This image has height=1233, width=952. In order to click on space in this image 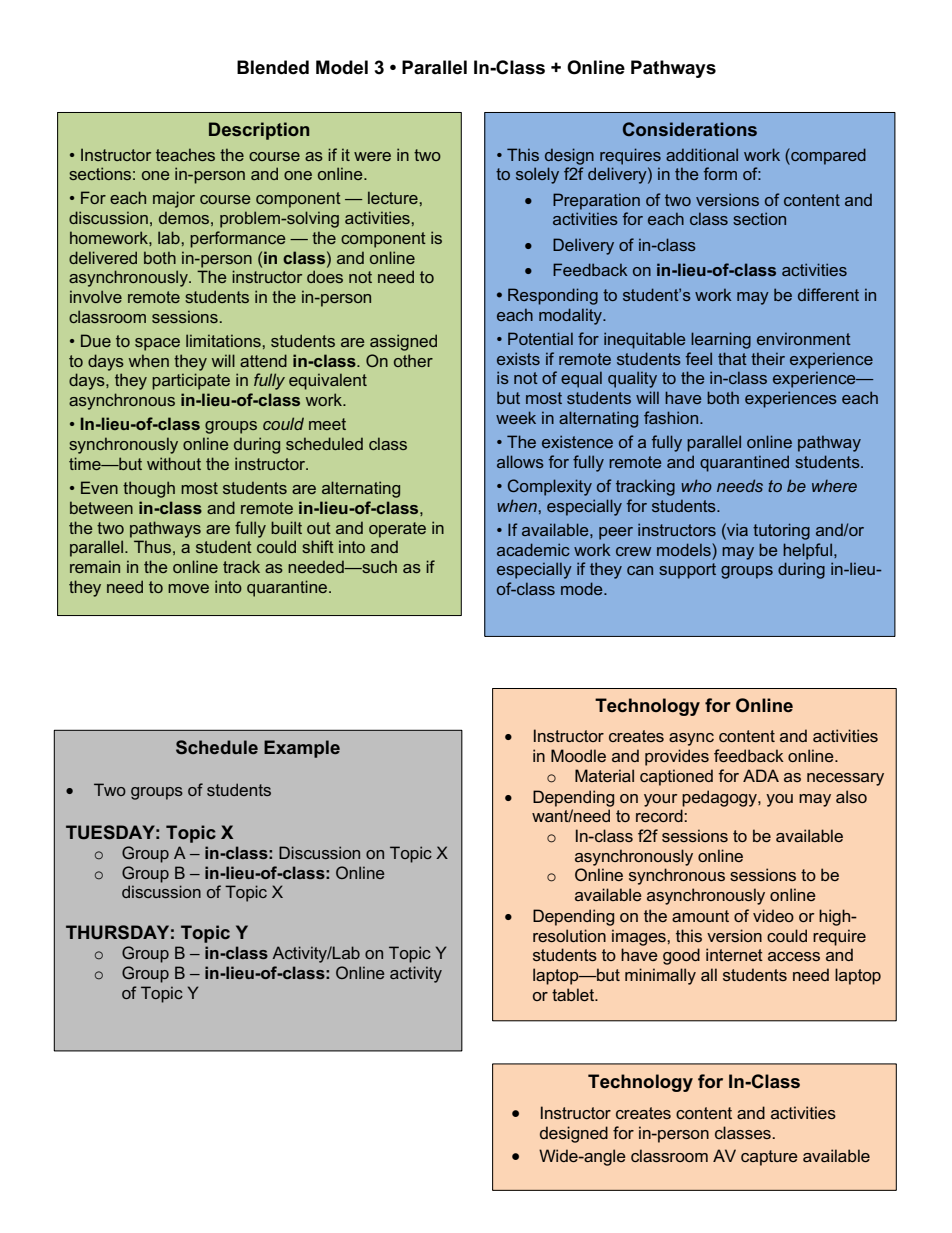, I will do `click(157, 344)`.
